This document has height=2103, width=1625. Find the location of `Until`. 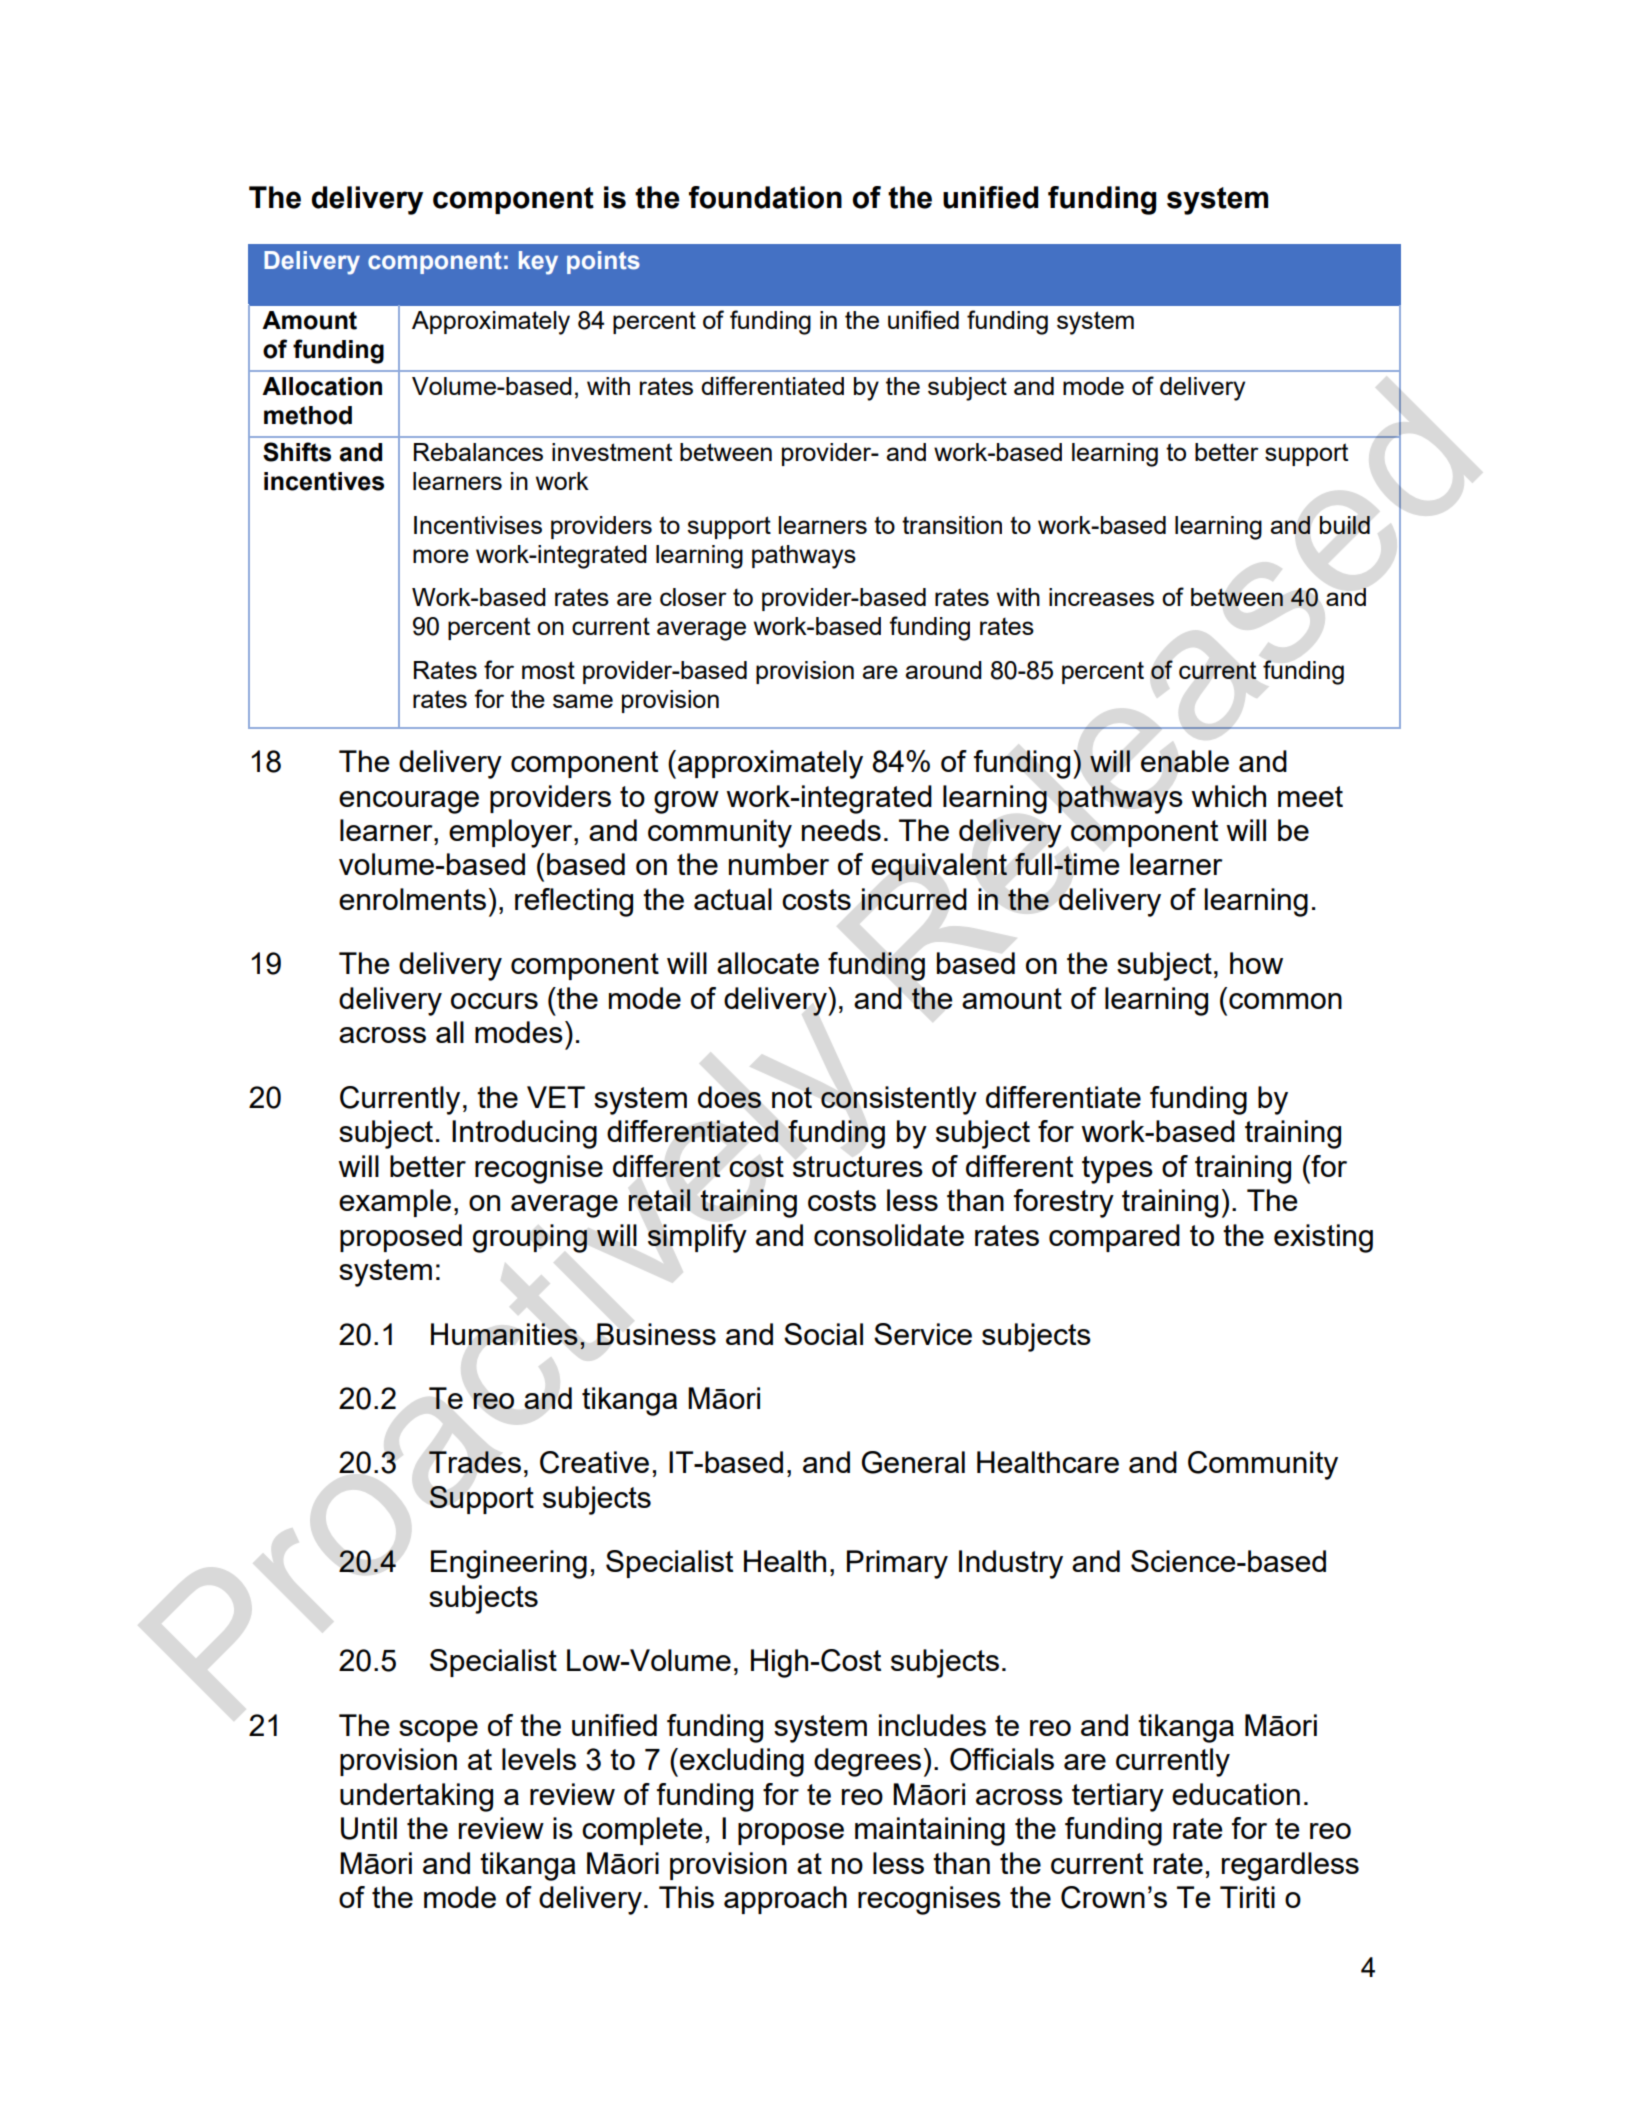

Until is located at coordinates (369, 1828).
